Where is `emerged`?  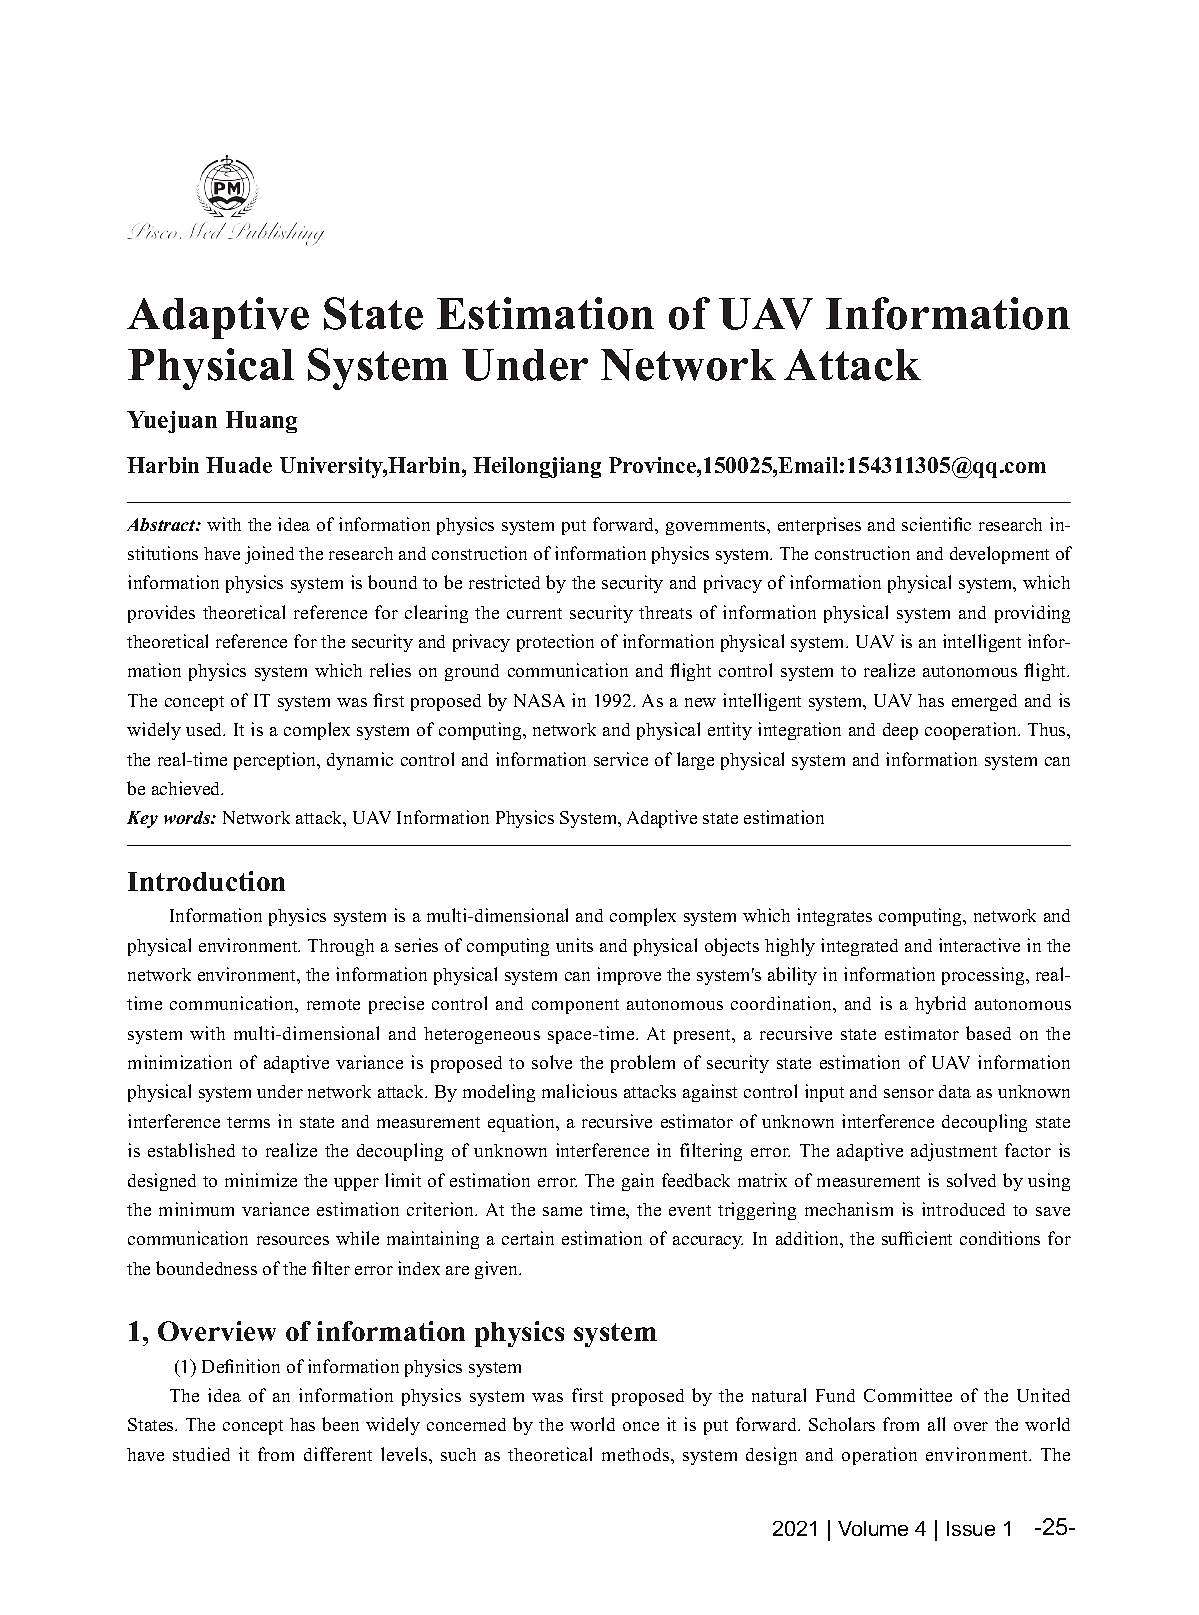
emerged is located at coordinates (984, 702).
